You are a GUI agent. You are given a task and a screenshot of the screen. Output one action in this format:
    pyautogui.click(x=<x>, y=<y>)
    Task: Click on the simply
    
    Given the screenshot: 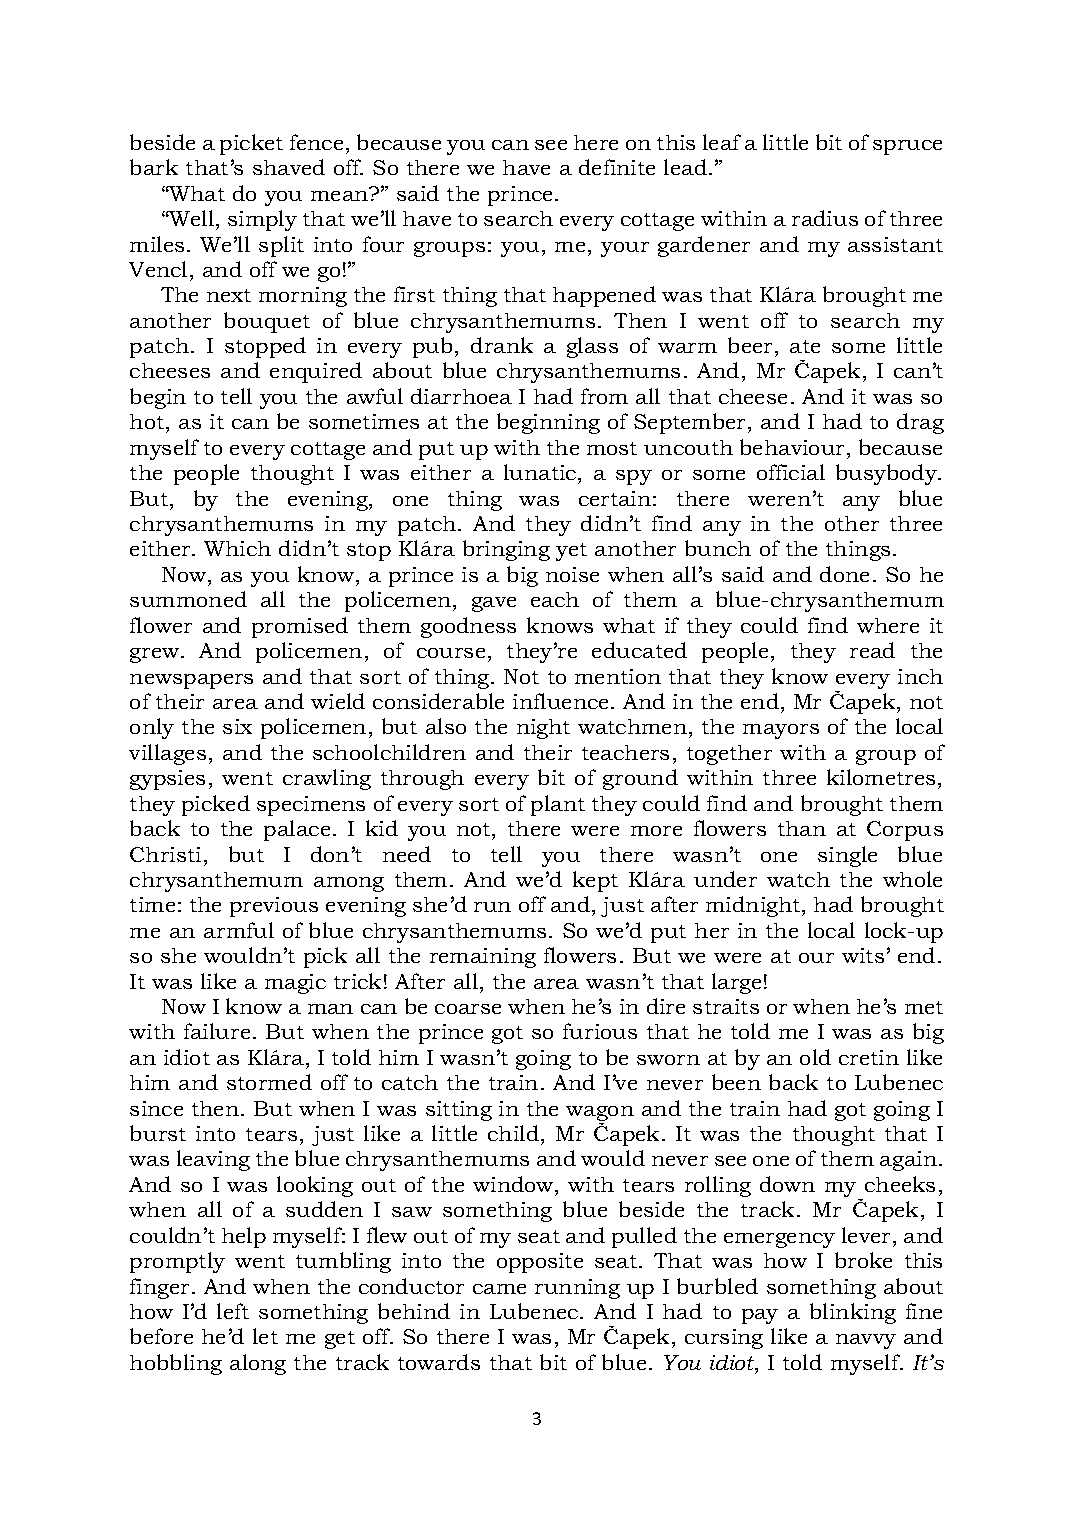 What is the action you would take?
    pyautogui.click(x=262, y=220)
